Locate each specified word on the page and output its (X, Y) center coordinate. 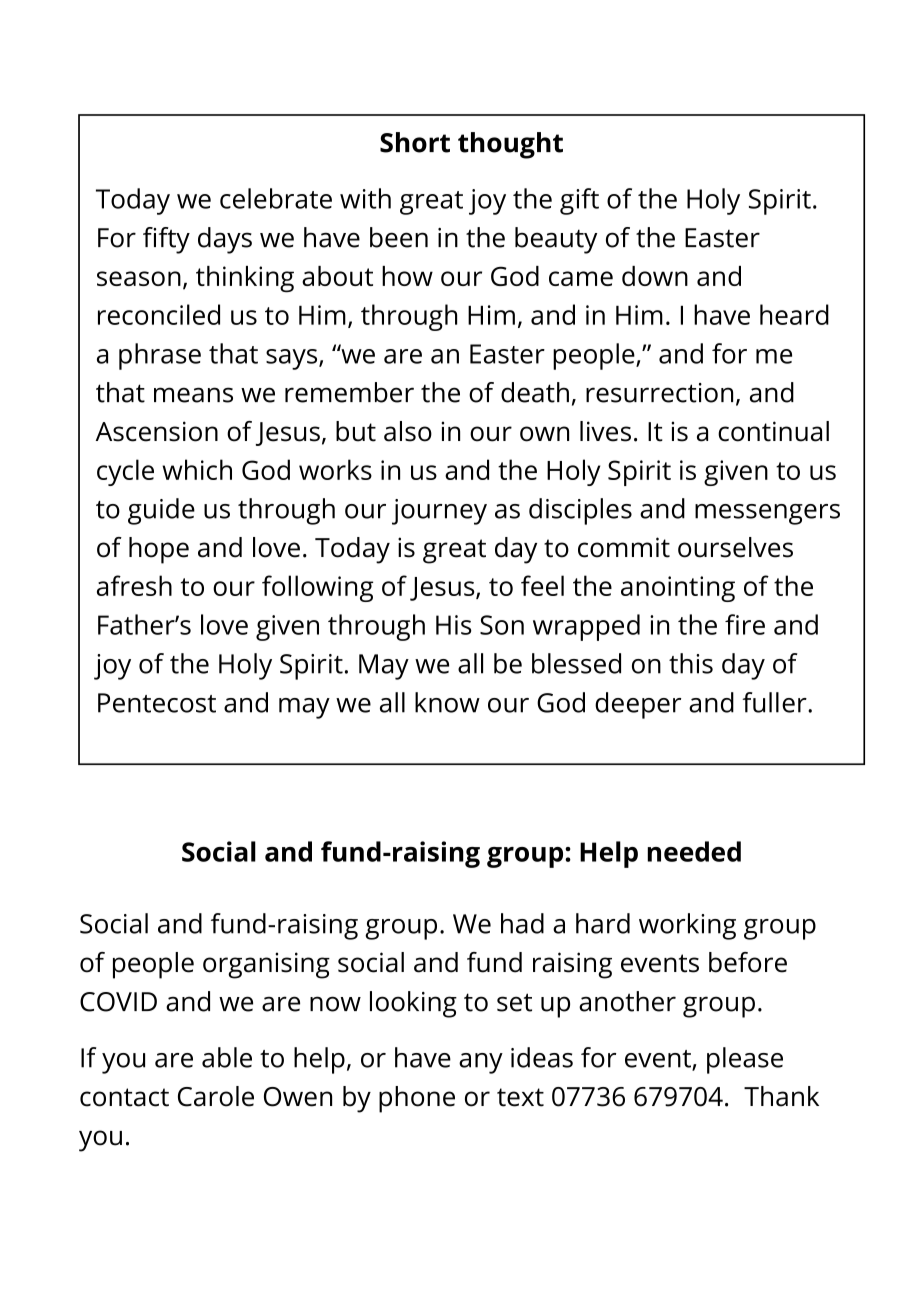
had (522, 923)
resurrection (659, 393)
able (227, 1057)
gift (579, 201)
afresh (134, 585)
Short (415, 142)
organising (266, 965)
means (193, 395)
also (408, 431)
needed (694, 851)
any (481, 1063)
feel (542, 585)
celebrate (276, 198)
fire (745, 624)
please (745, 1060)
